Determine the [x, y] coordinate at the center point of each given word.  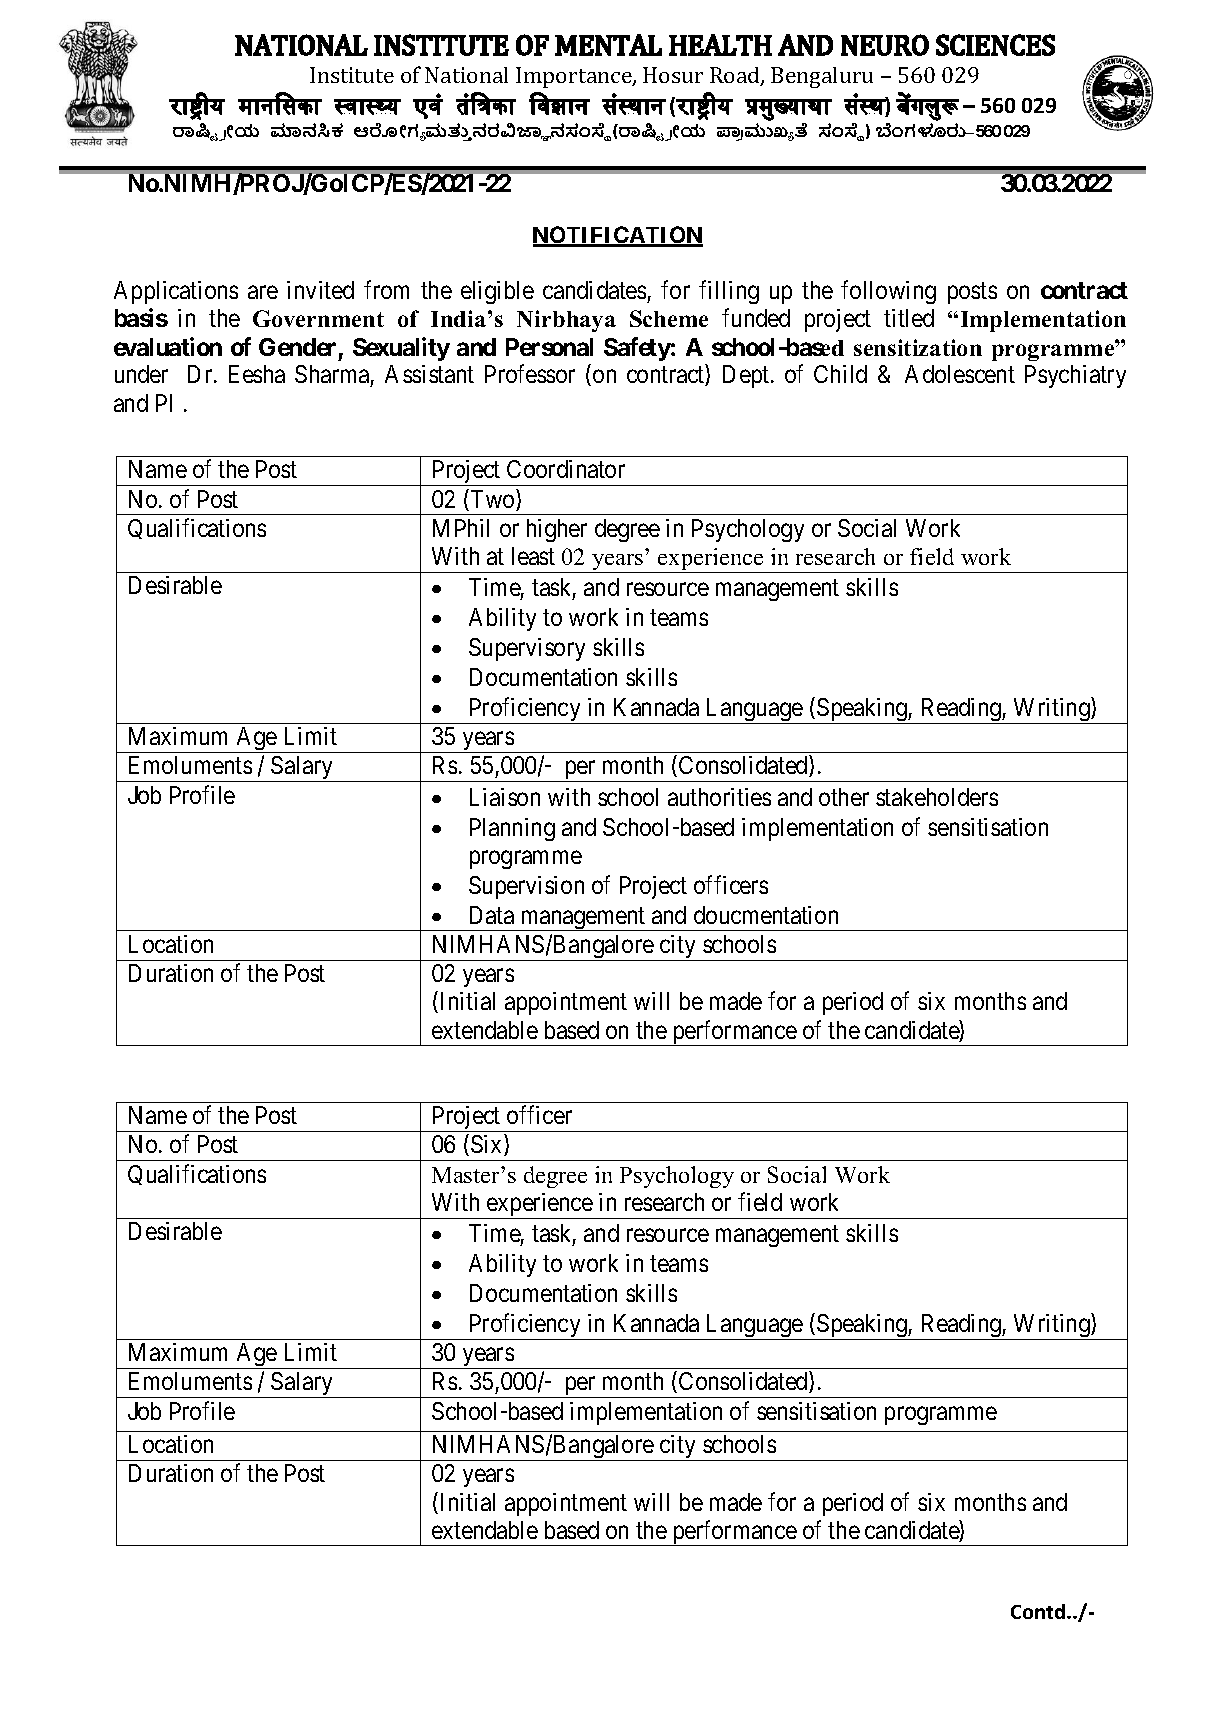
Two [492, 500]
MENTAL [608, 45]
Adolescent [960, 374]
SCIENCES [995, 45]
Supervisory [527, 649]
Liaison [505, 797]
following [888, 292]
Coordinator [566, 469]
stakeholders [937, 797]
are [263, 292]
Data [492, 915]
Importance [575, 77]
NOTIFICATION [618, 236]
